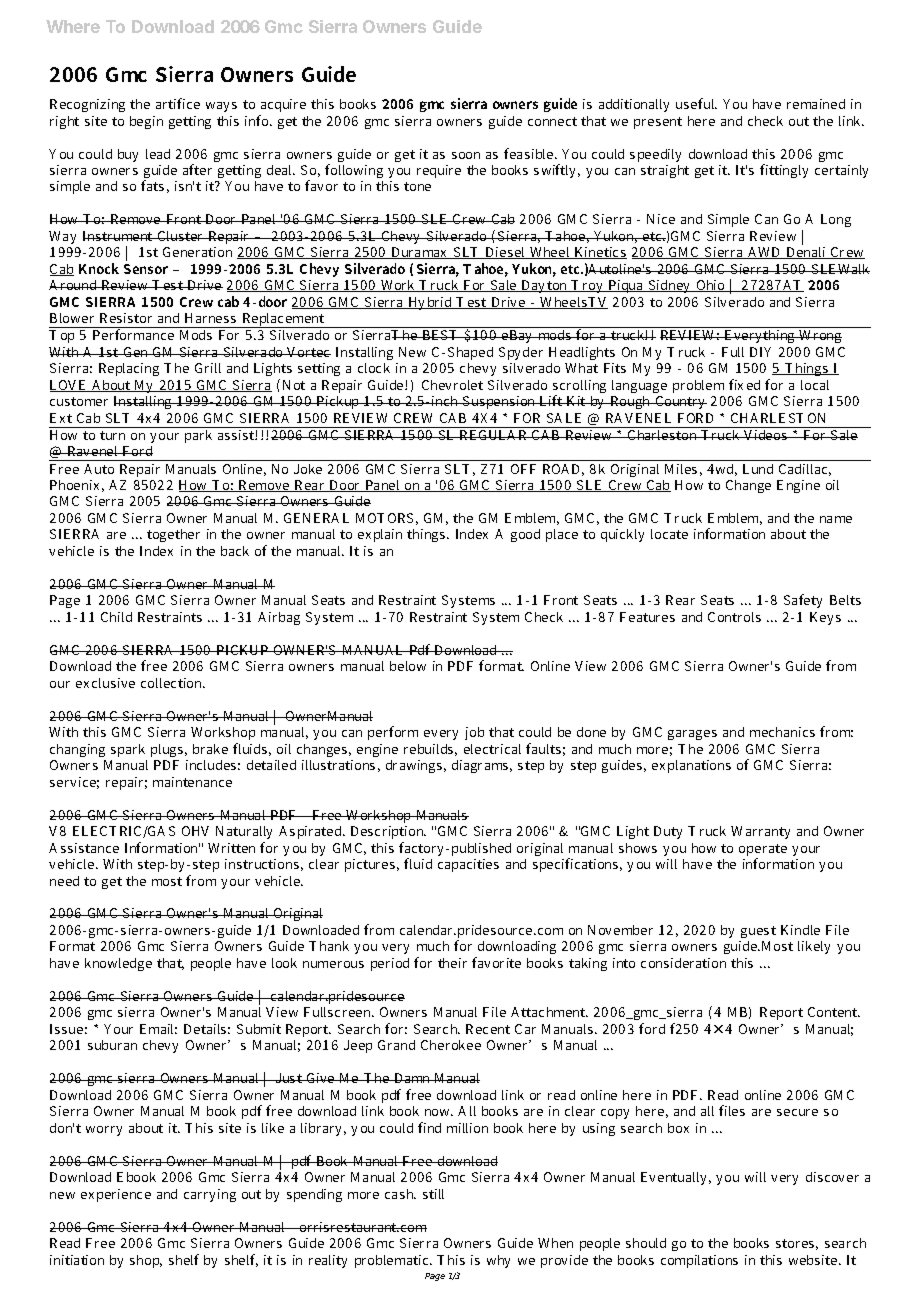 This screenshot has height=1308, width=924. Describe the element at coordinates (173, 683) in the screenshot. I see `collection` at that location.
